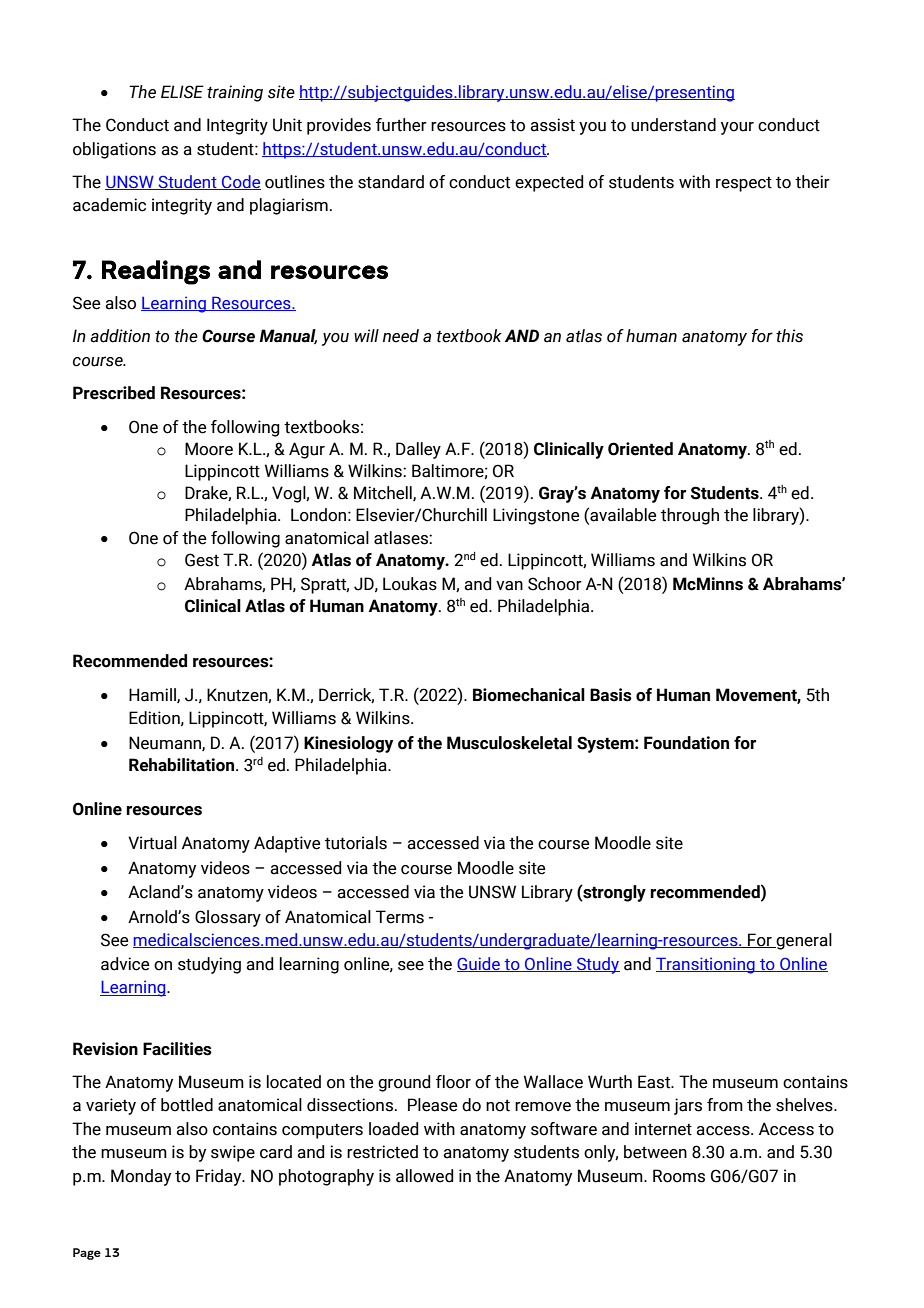 This screenshot has width=924, height=1308. Describe the element at coordinates (529, 695) in the screenshot. I see `Biomechanical` at that location.
